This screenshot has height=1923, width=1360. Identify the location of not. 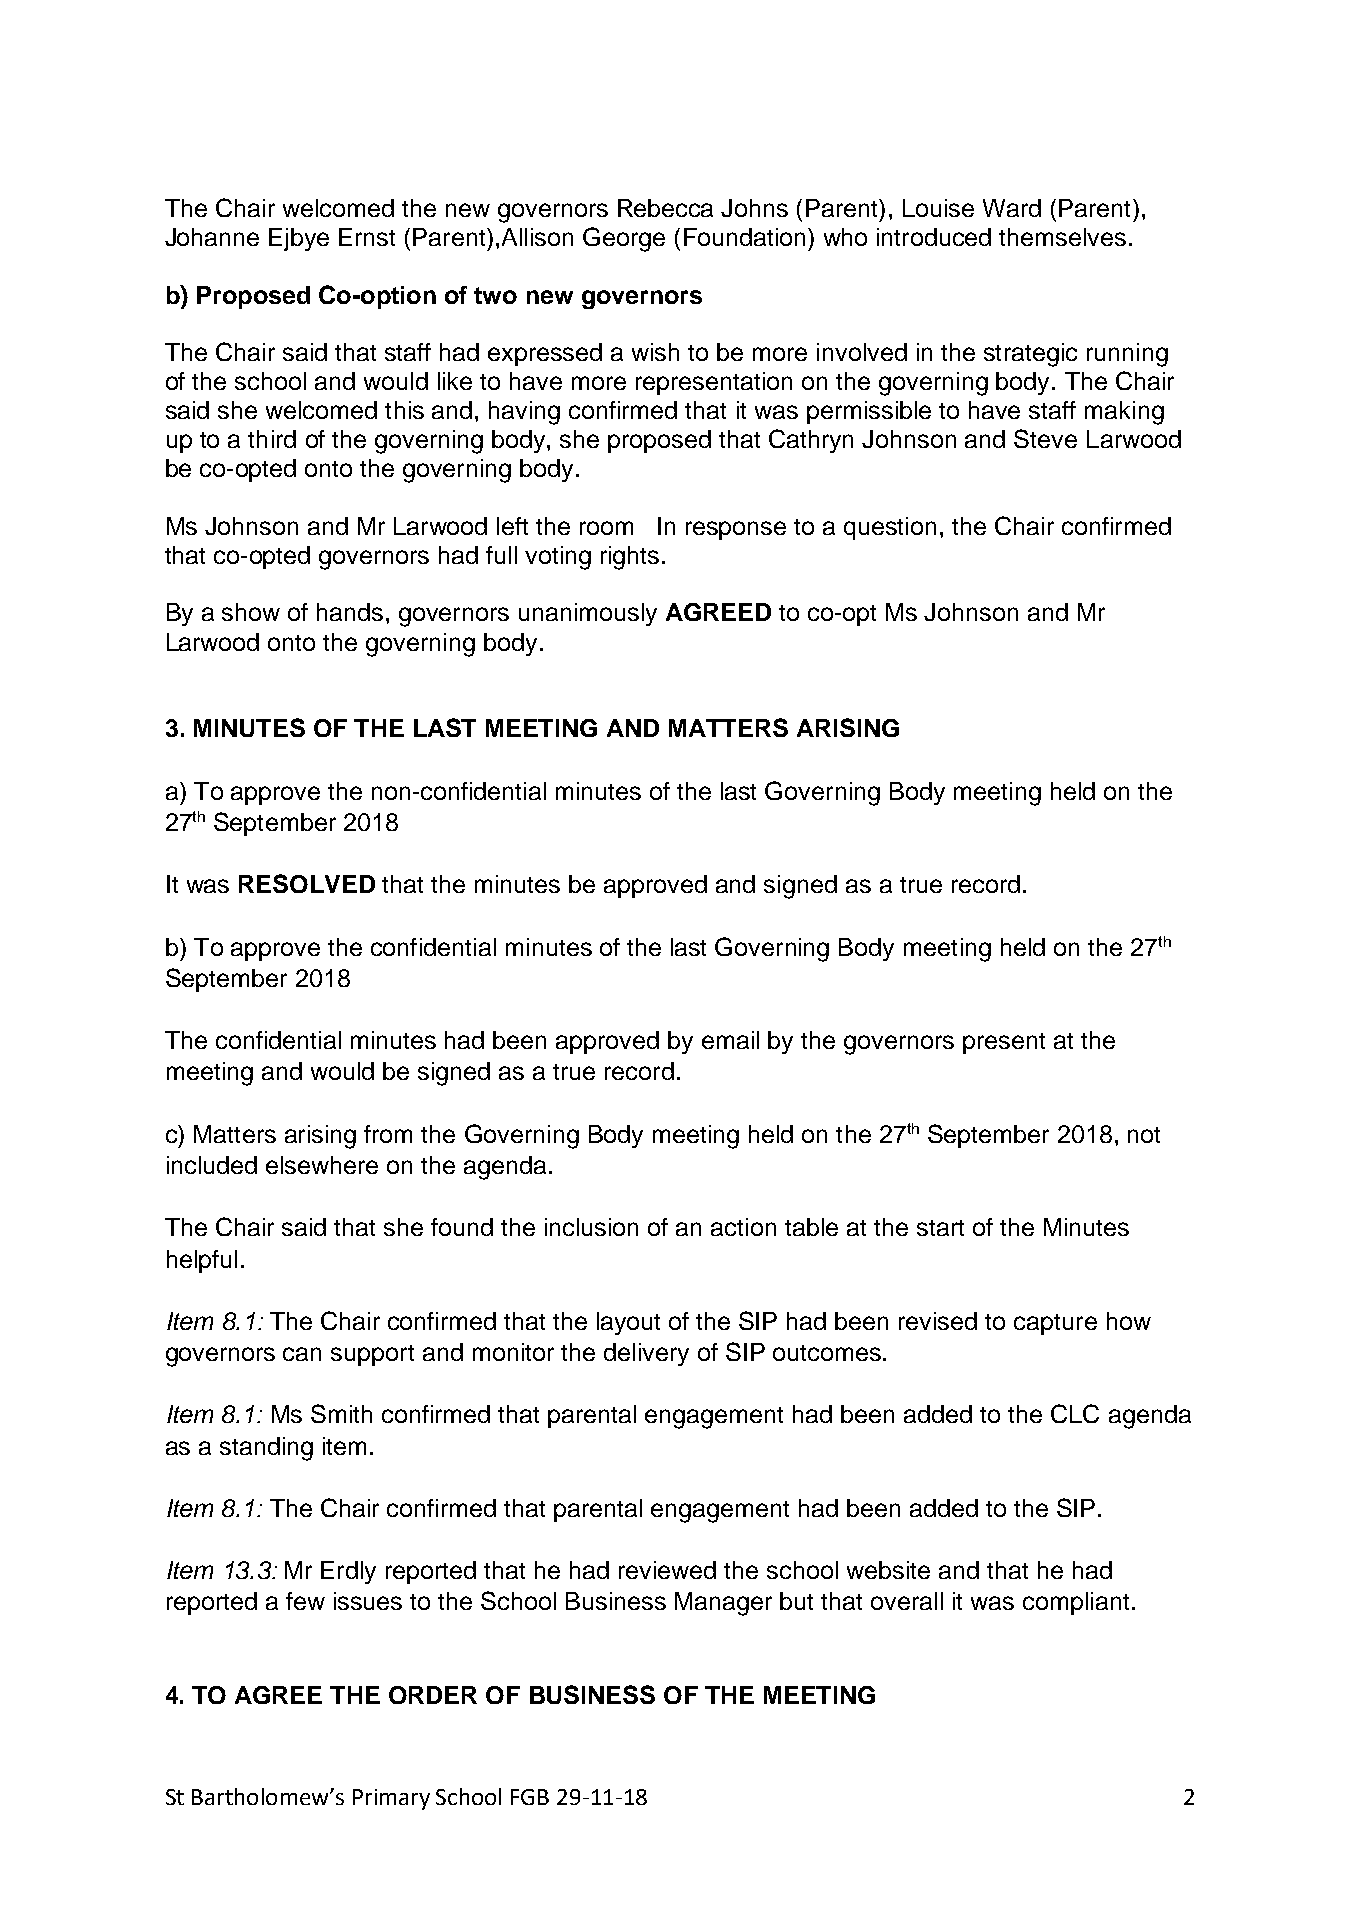
(1144, 1135).
